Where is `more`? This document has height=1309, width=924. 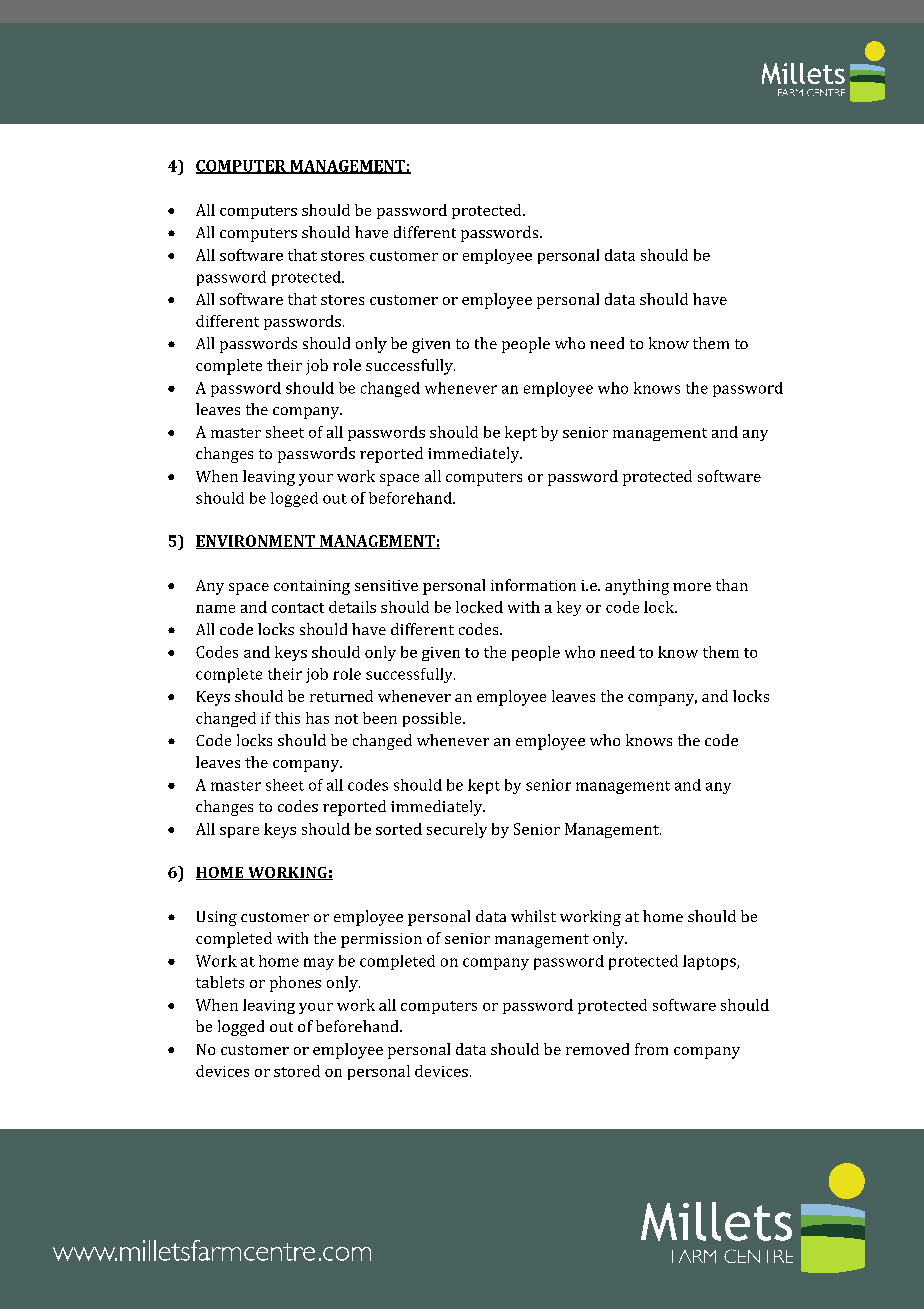 more is located at coordinates (692, 587).
